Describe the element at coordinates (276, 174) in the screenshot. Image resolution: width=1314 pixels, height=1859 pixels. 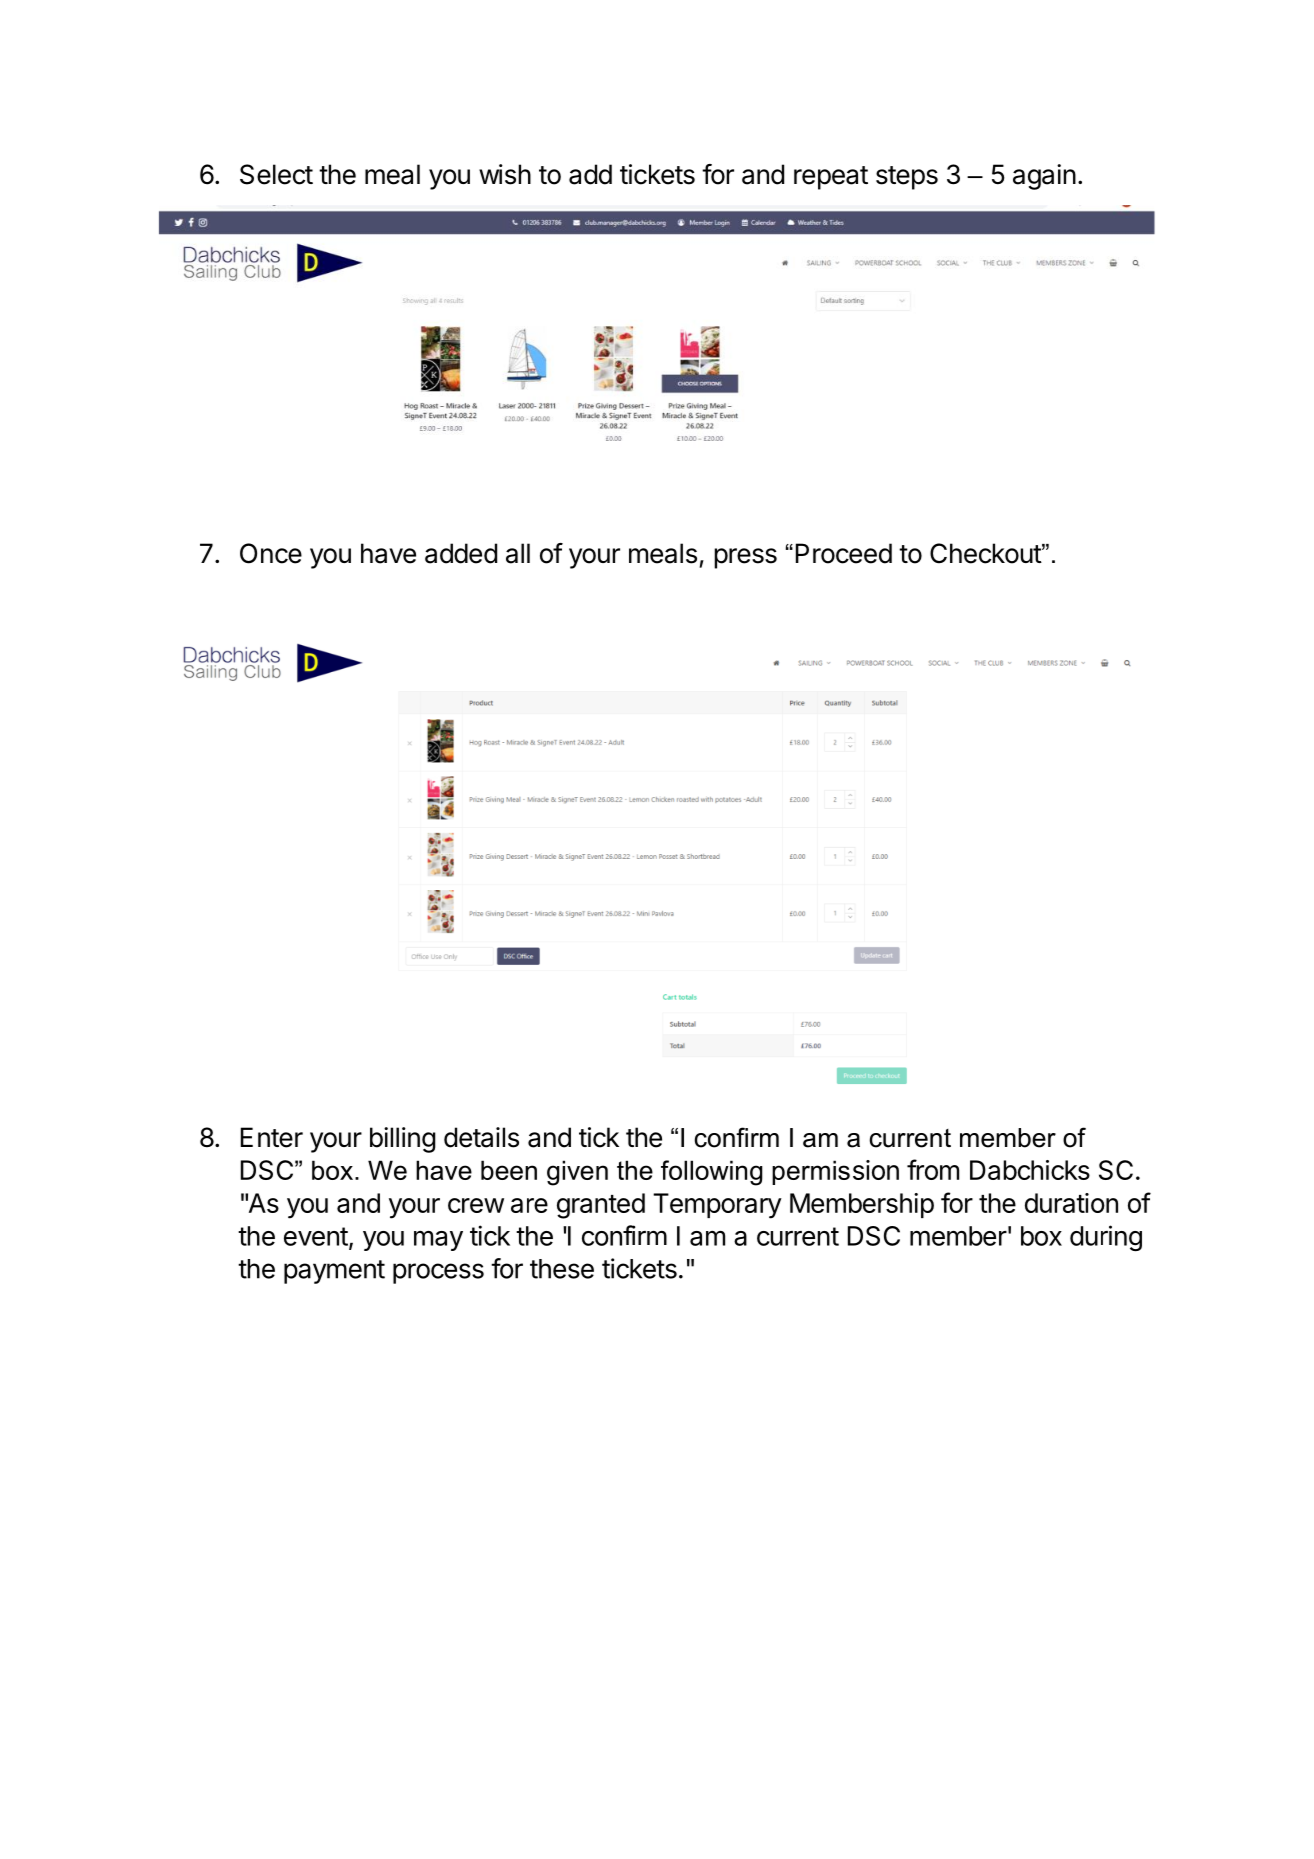
I see `Select` at that location.
